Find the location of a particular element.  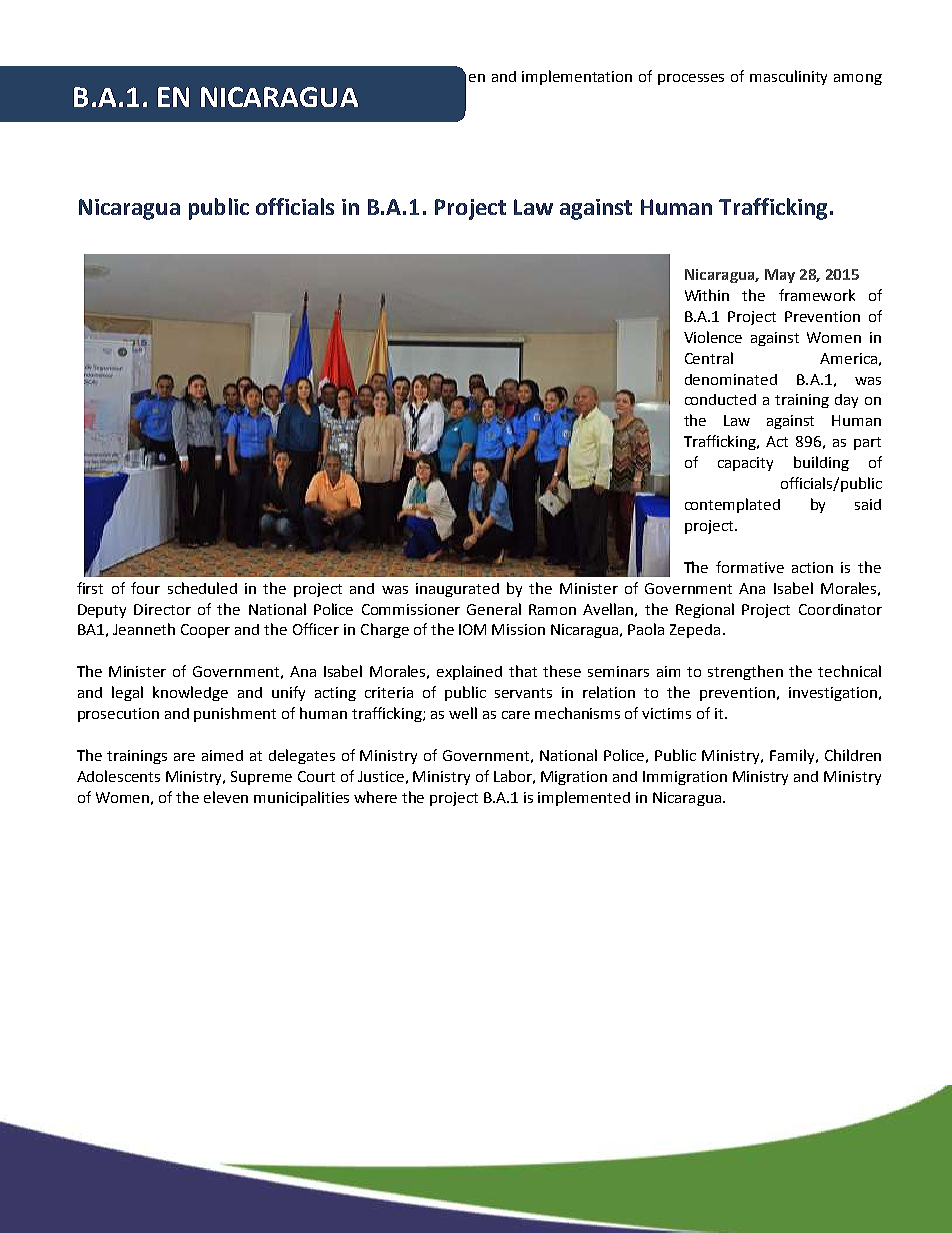

Violence is located at coordinates (713, 337).
